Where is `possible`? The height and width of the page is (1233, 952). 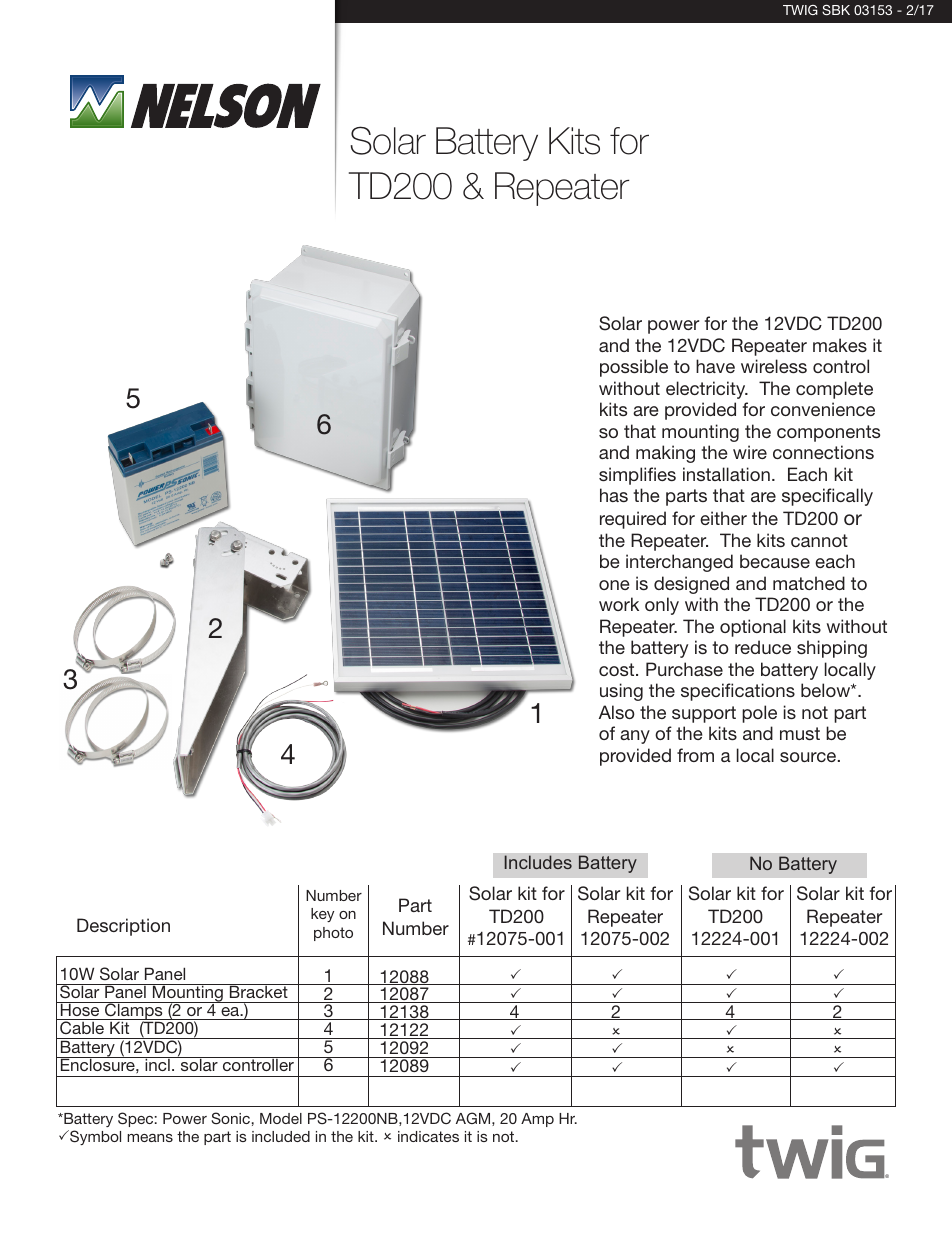
possible is located at coordinates (634, 368).
